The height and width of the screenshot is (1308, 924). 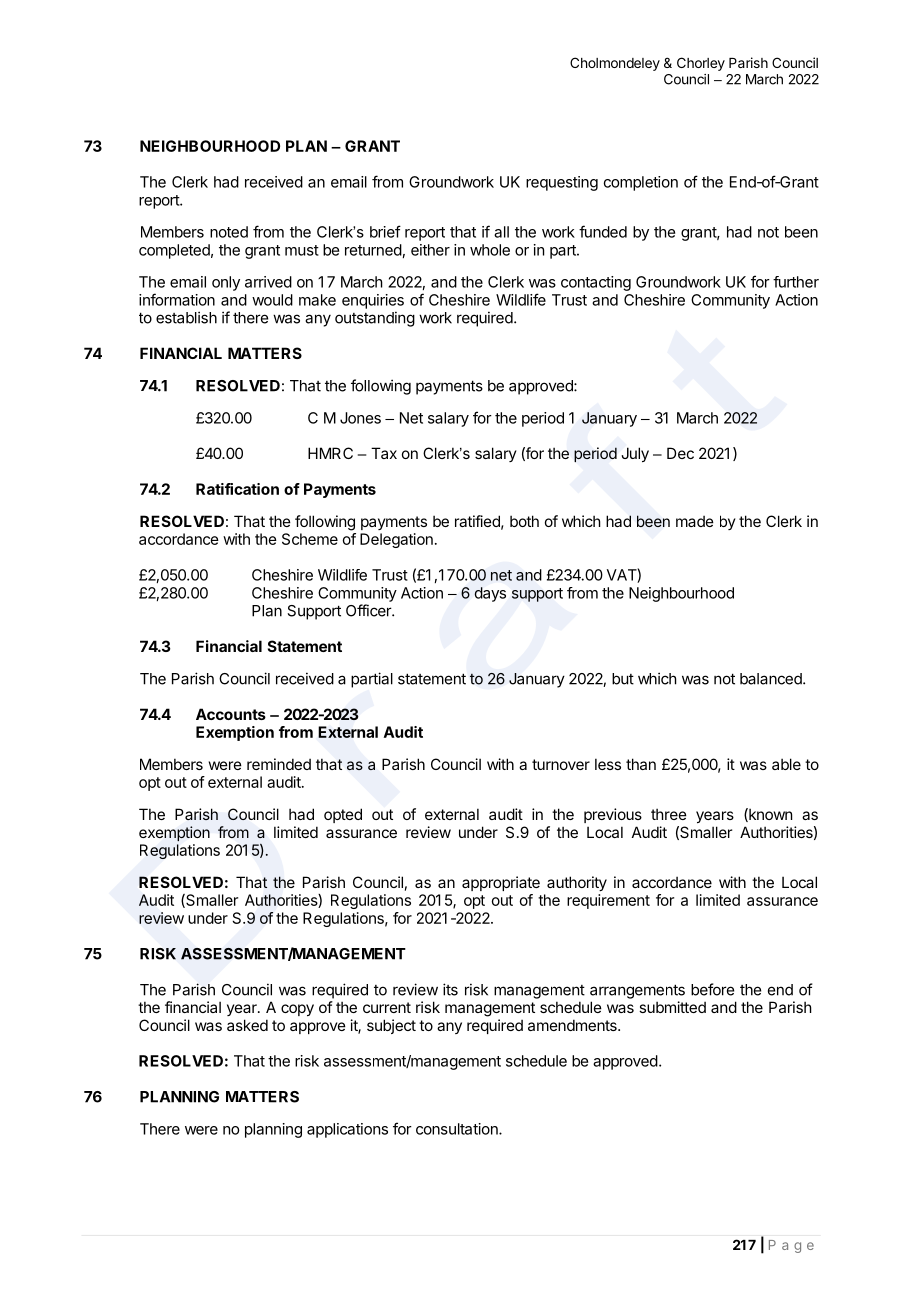 I want to click on asked, so click(x=247, y=1025).
